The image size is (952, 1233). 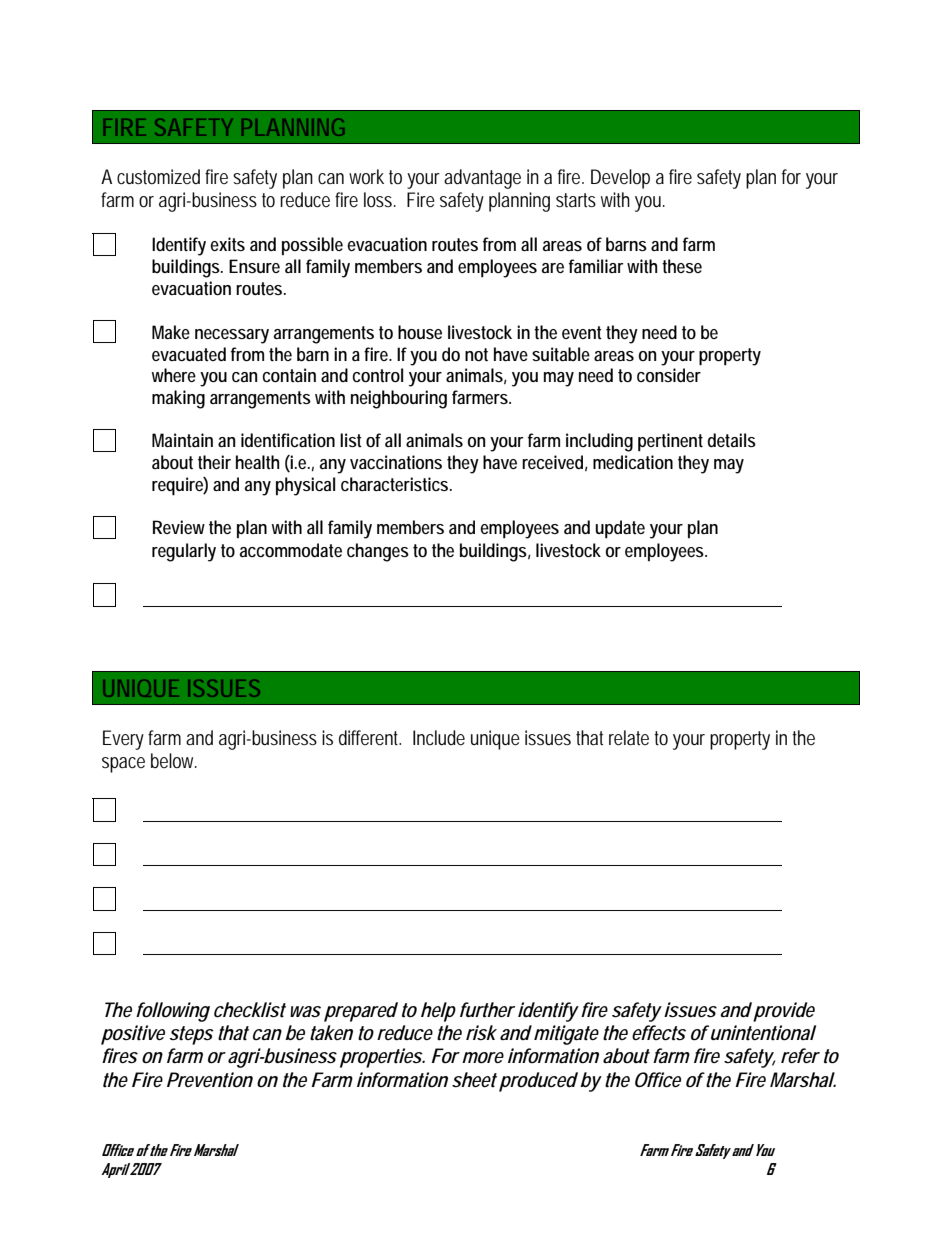 I want to click on Include, so click(x=439, y=737).
